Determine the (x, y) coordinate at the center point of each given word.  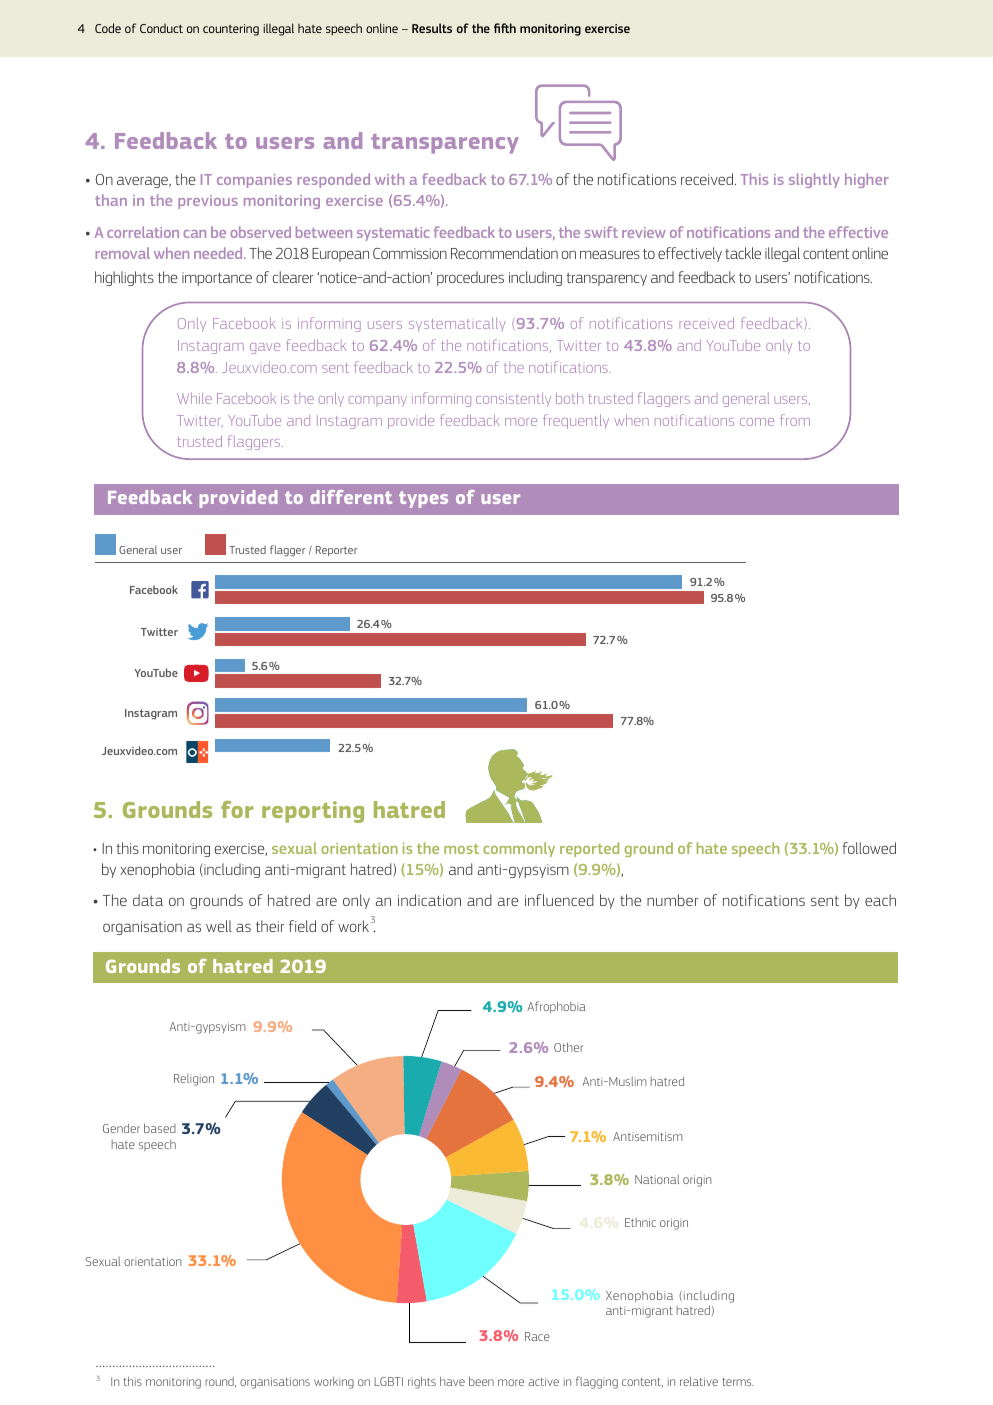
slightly (814, 180)
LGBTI (389, 1381)
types (423, 499)
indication (429, 900)
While (194, 398)
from (795, 420)
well (219, 926)
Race (537, 1336)
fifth (505, 28)
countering (231, 30)
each (880, 900)
